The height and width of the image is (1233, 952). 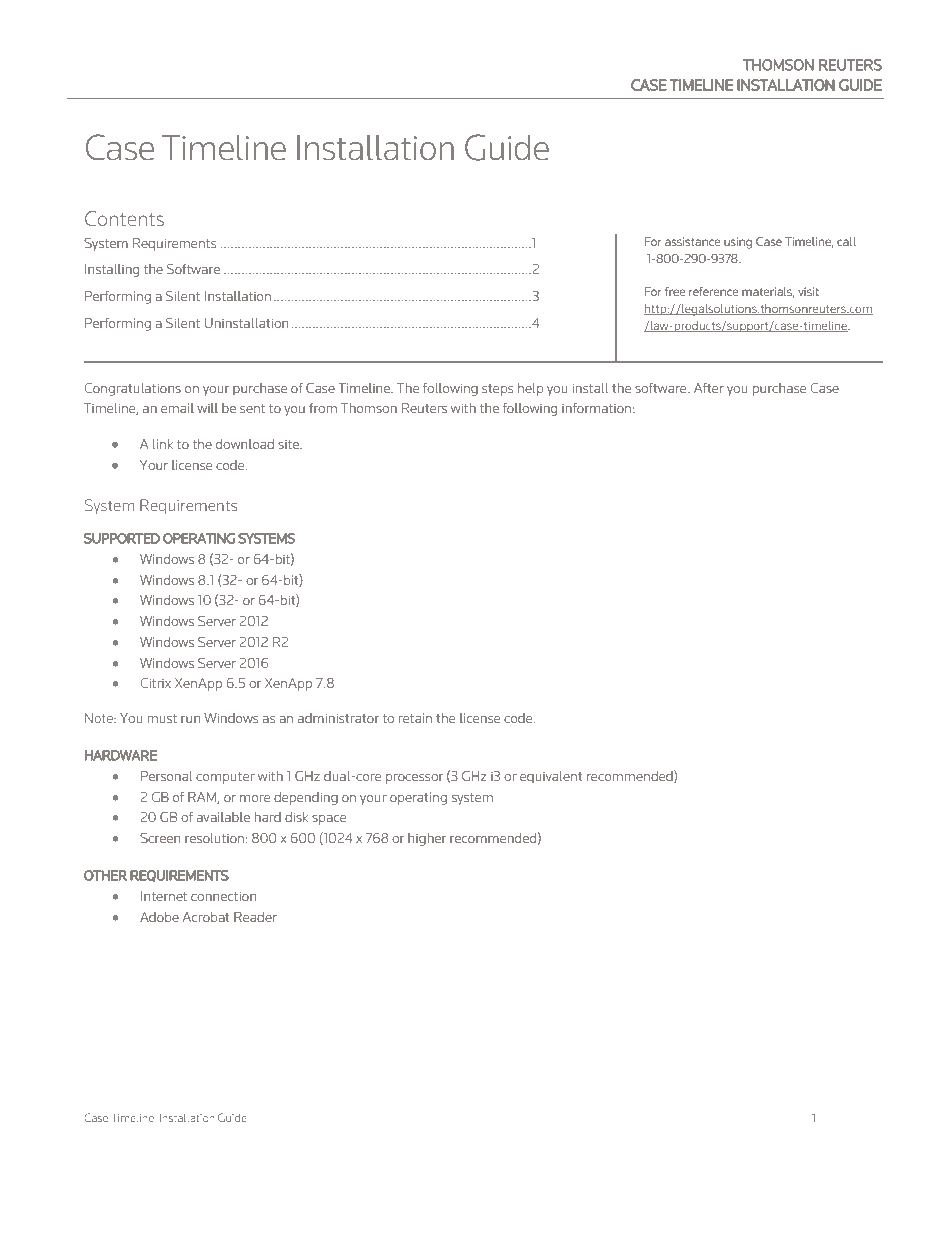 I want to click on using, so click(x=738, y=243).
